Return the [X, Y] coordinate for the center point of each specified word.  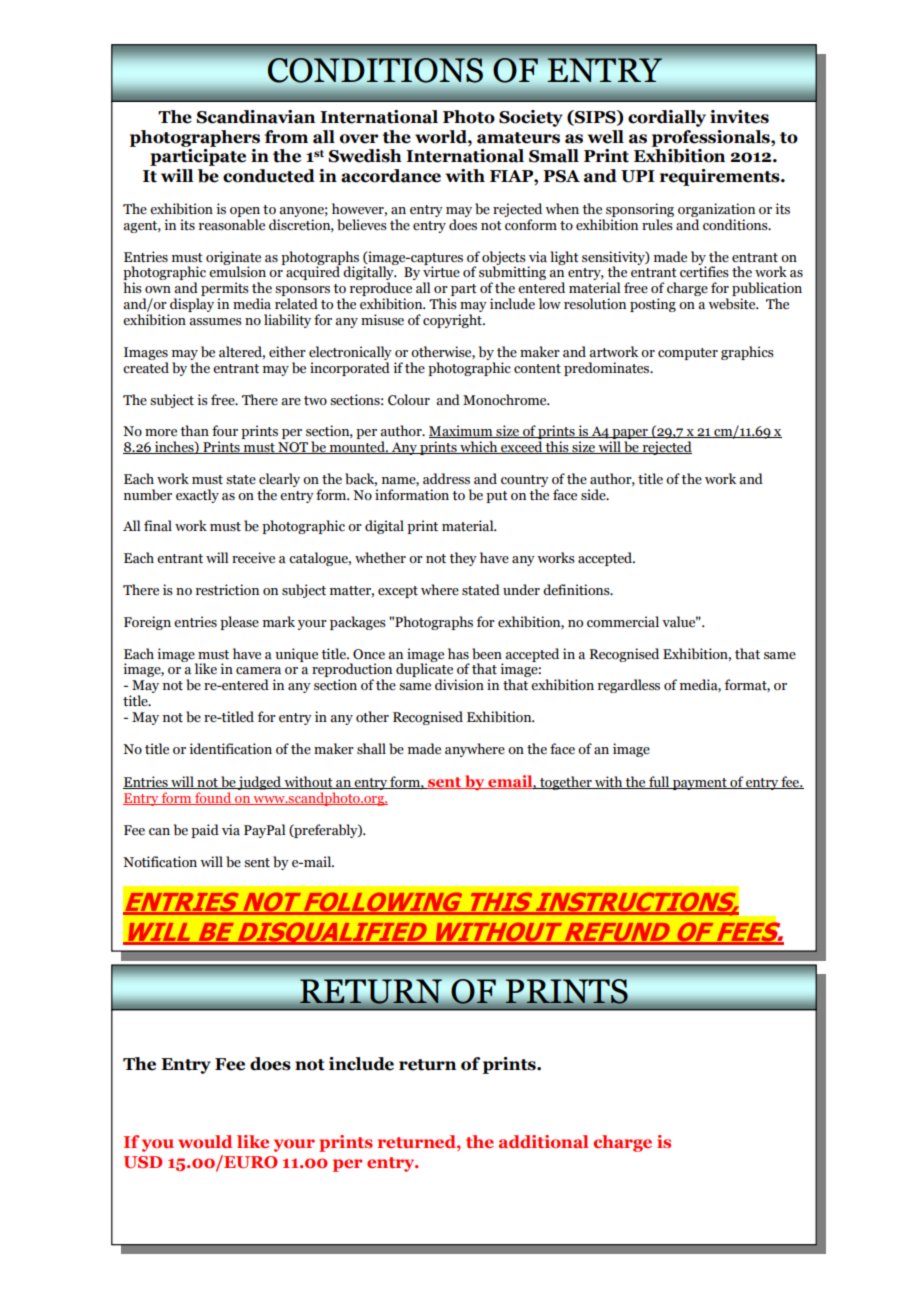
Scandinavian [255, 117]
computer [688, 354]
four [225, 431]
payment [700, 784]
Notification [160, 862]
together [566, 783]
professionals [712, 138]
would [205, 1141]
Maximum [462, 431]
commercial [623, 622]
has [458, 654]
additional [543, 1141]
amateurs [518, 138]
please [239, 623]
